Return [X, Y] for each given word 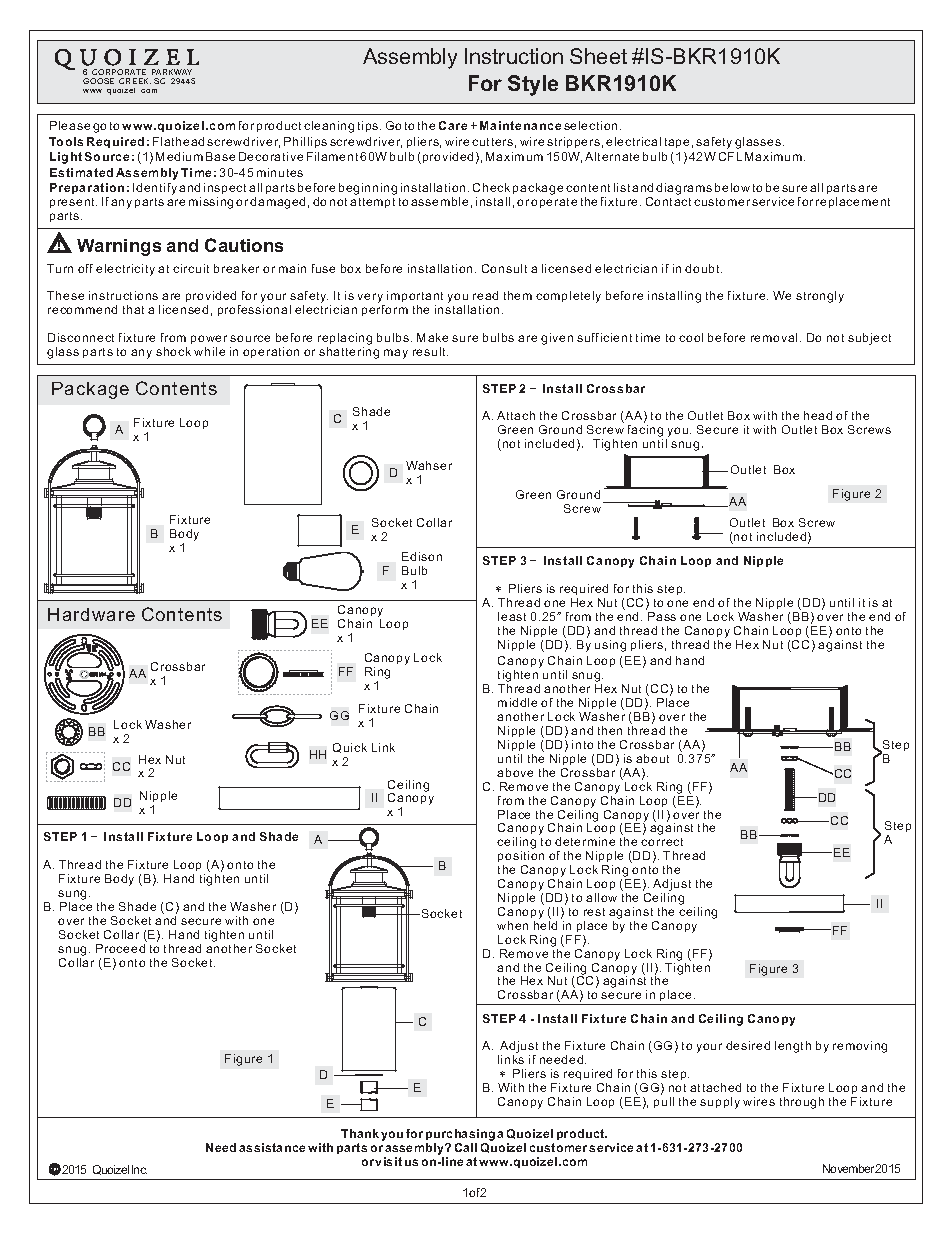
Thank [361, 1133]
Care [453, 125]
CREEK [135, 81]
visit [388, 1161]
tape [677, 143]
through [802, 1103]
